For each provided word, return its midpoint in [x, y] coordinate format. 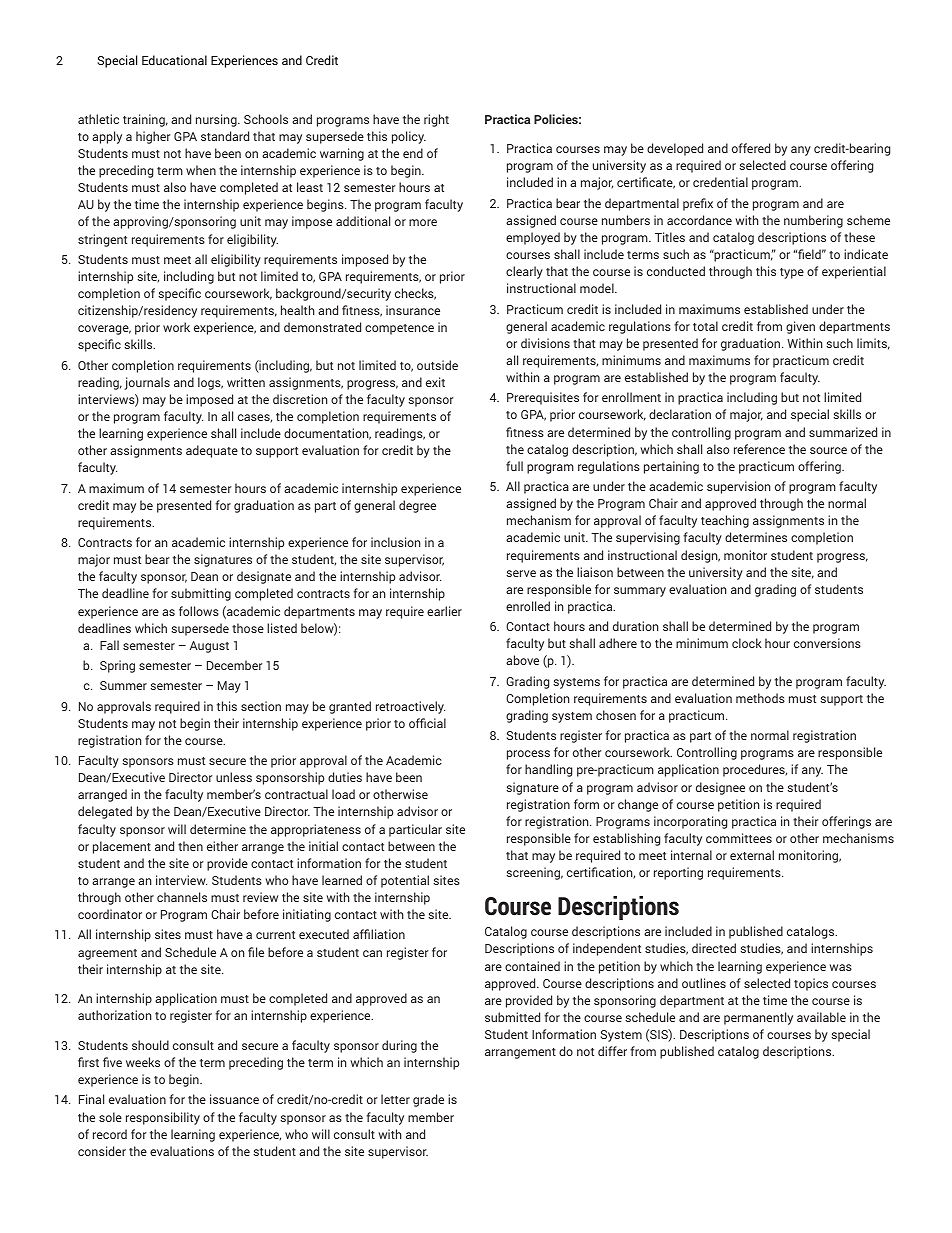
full [514, 466]
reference [759, 449]
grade [428, 1100]
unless [234, 777]
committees [739, 838]
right [436, 120]
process [528, 755]
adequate [212, 451]
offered [751, 148]
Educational [174, 60]
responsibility [163, 1118]
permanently [758, 1018]
